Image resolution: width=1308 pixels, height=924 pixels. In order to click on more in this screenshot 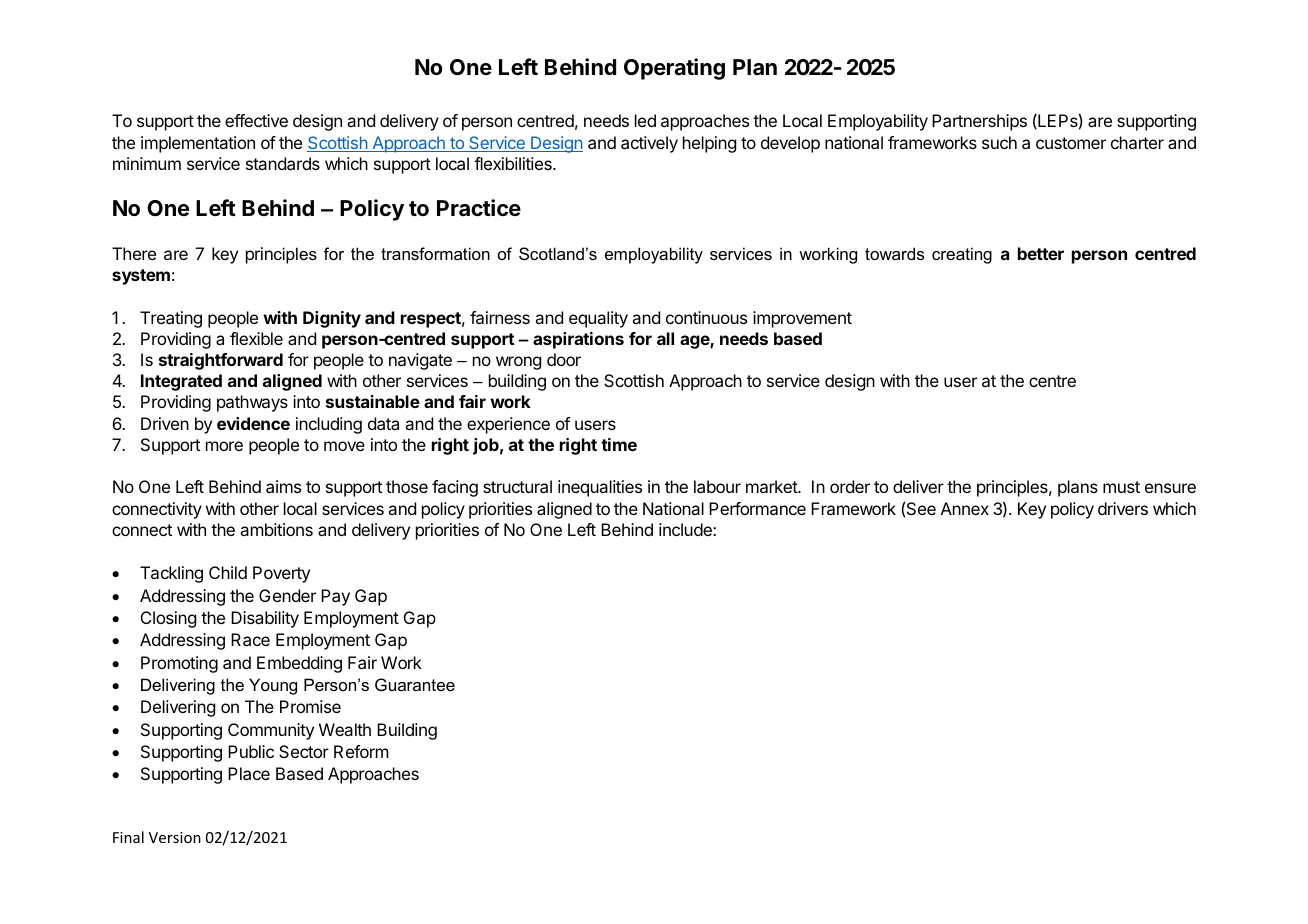, I will do `click(224, 446)`.
